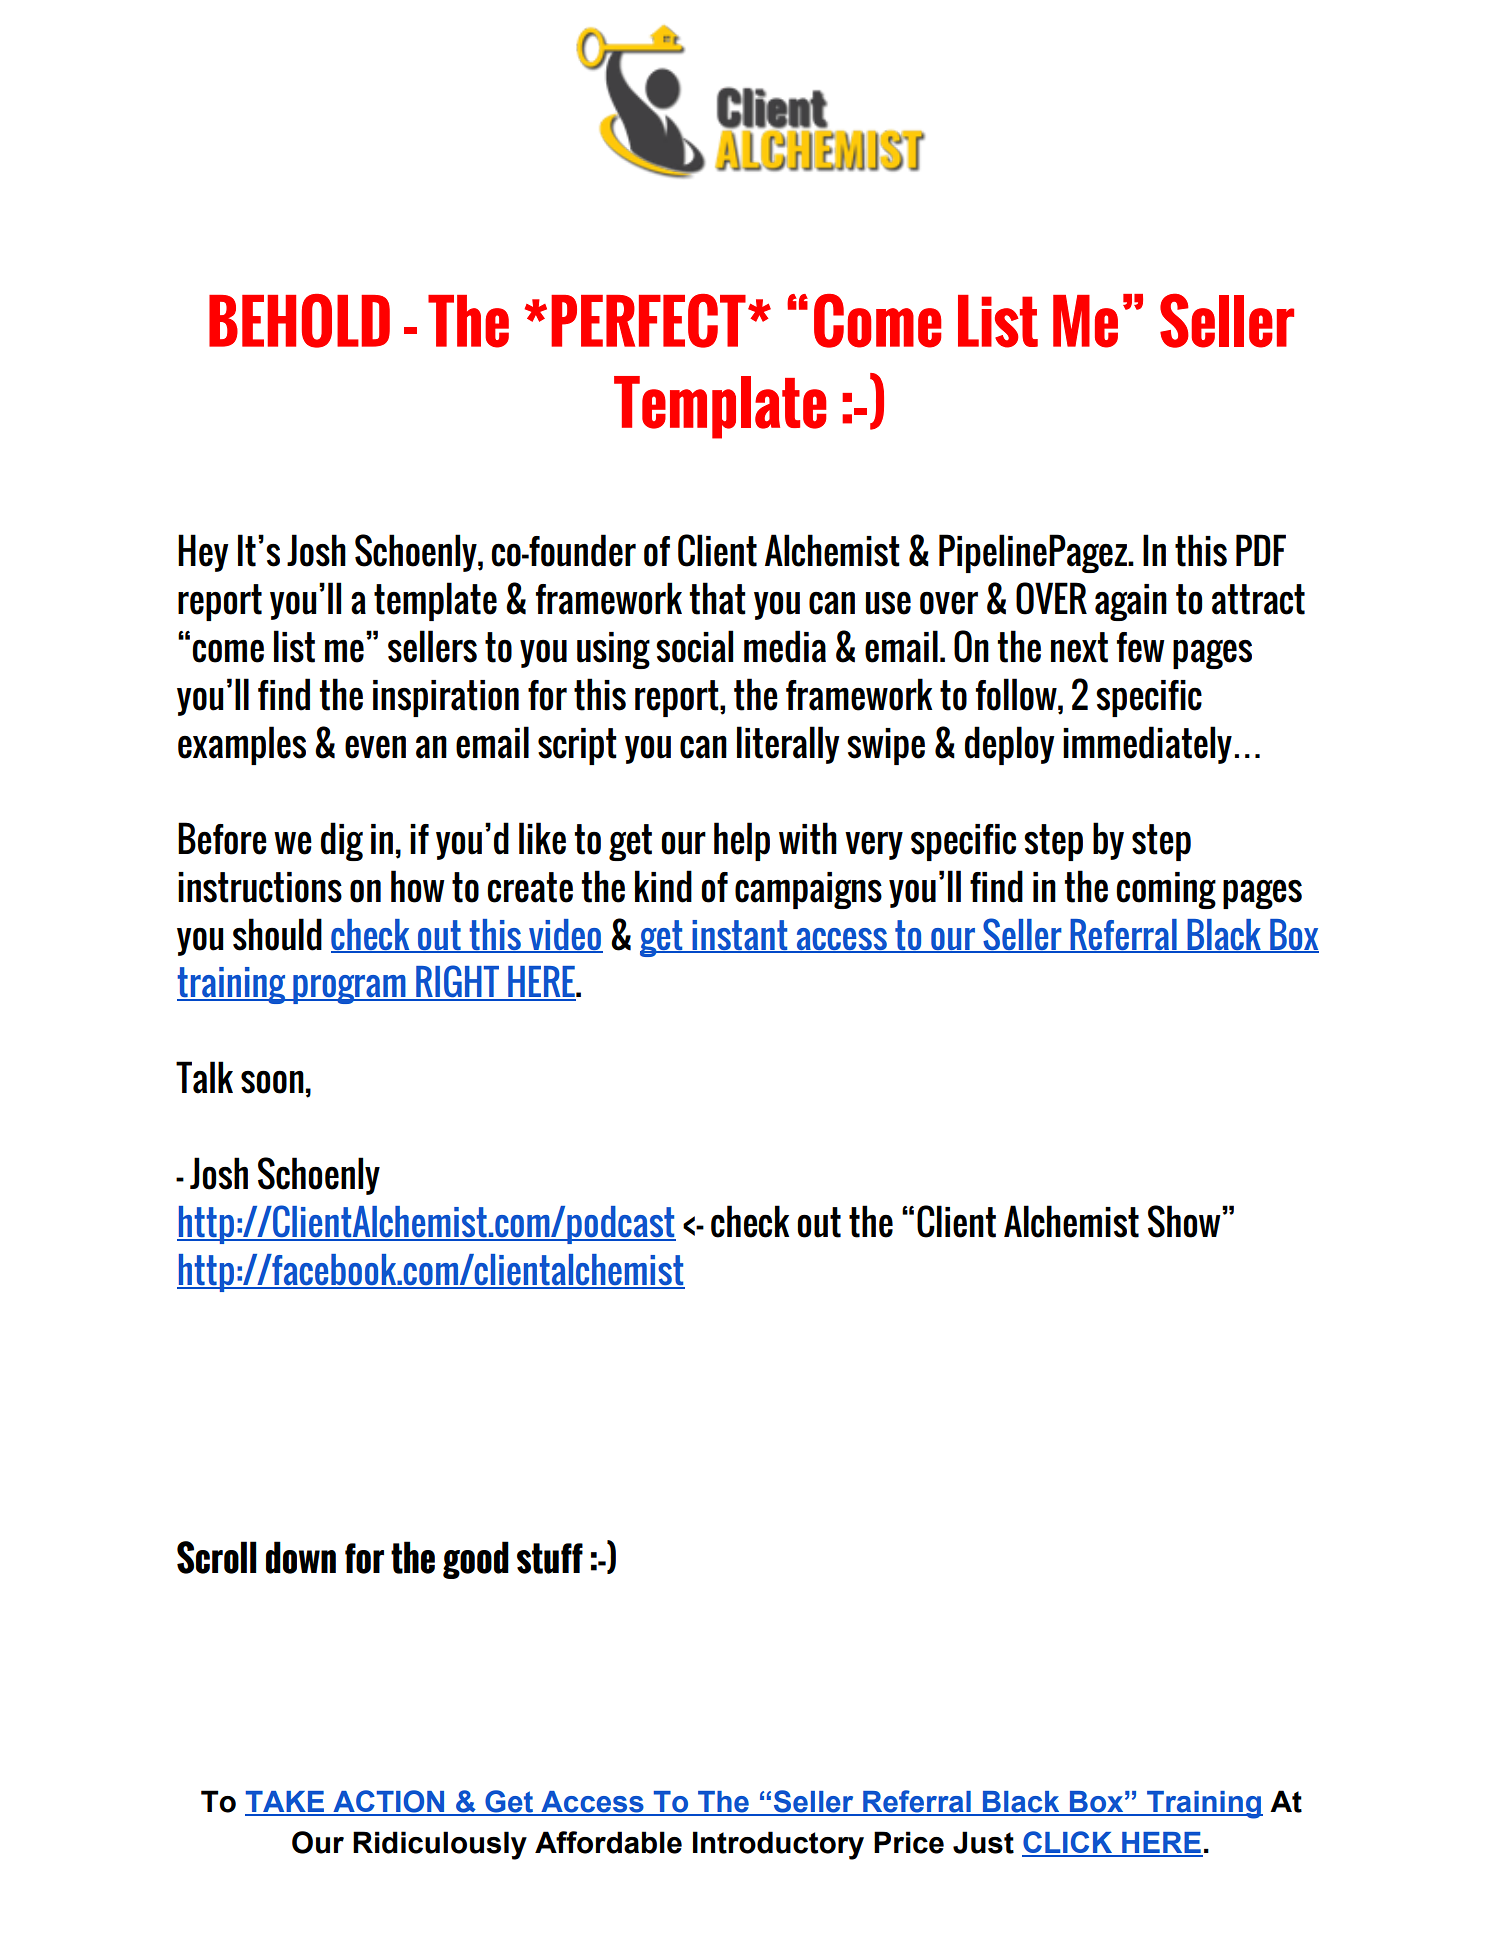 The width and height of the image is (1504, 1947). What do you see at coordinates (983, 1842) in the image?
I see `Just` at bounding box center [983, 1842].
